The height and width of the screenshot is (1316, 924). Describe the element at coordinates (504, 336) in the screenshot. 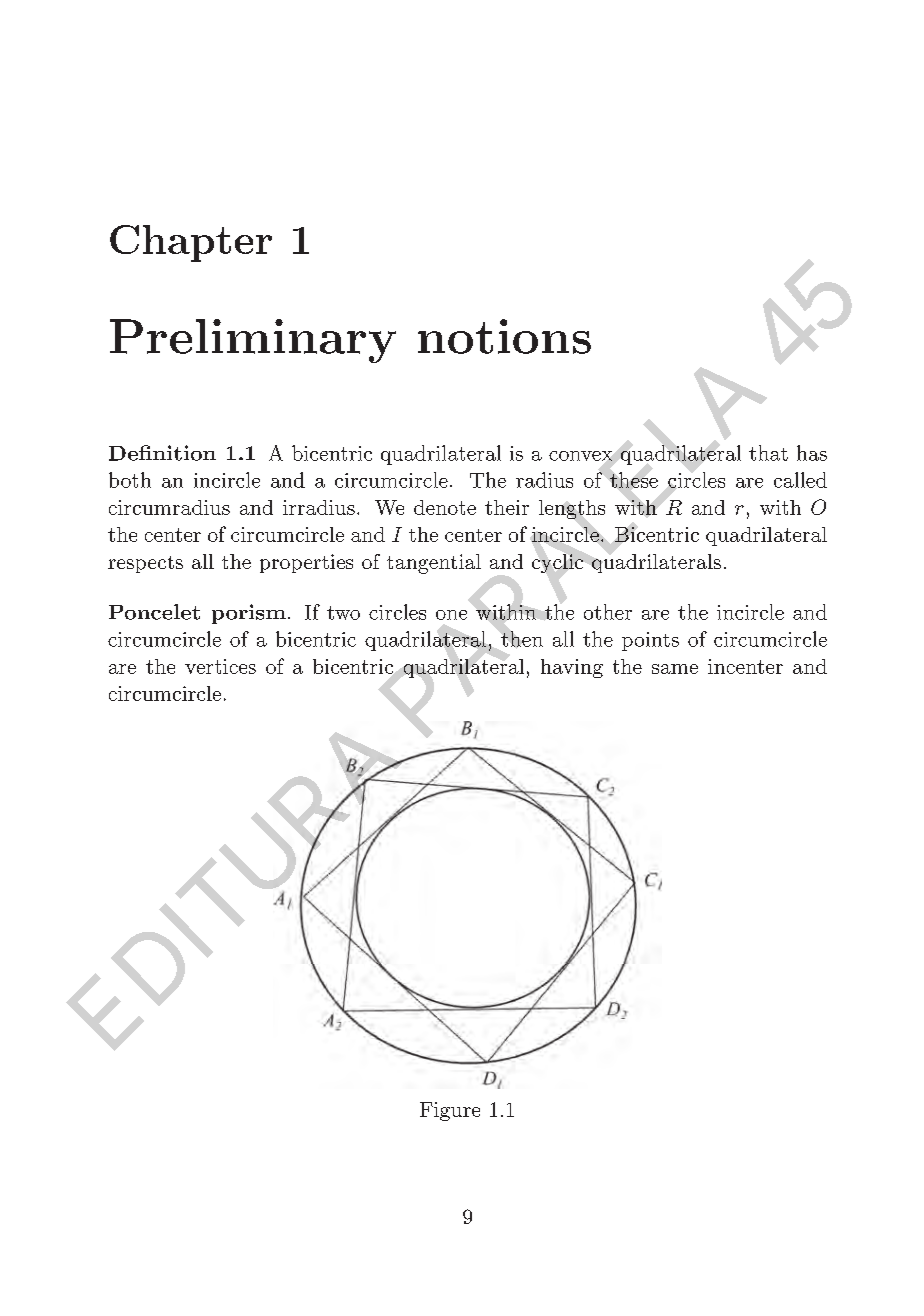

I see `notions` at that location.
